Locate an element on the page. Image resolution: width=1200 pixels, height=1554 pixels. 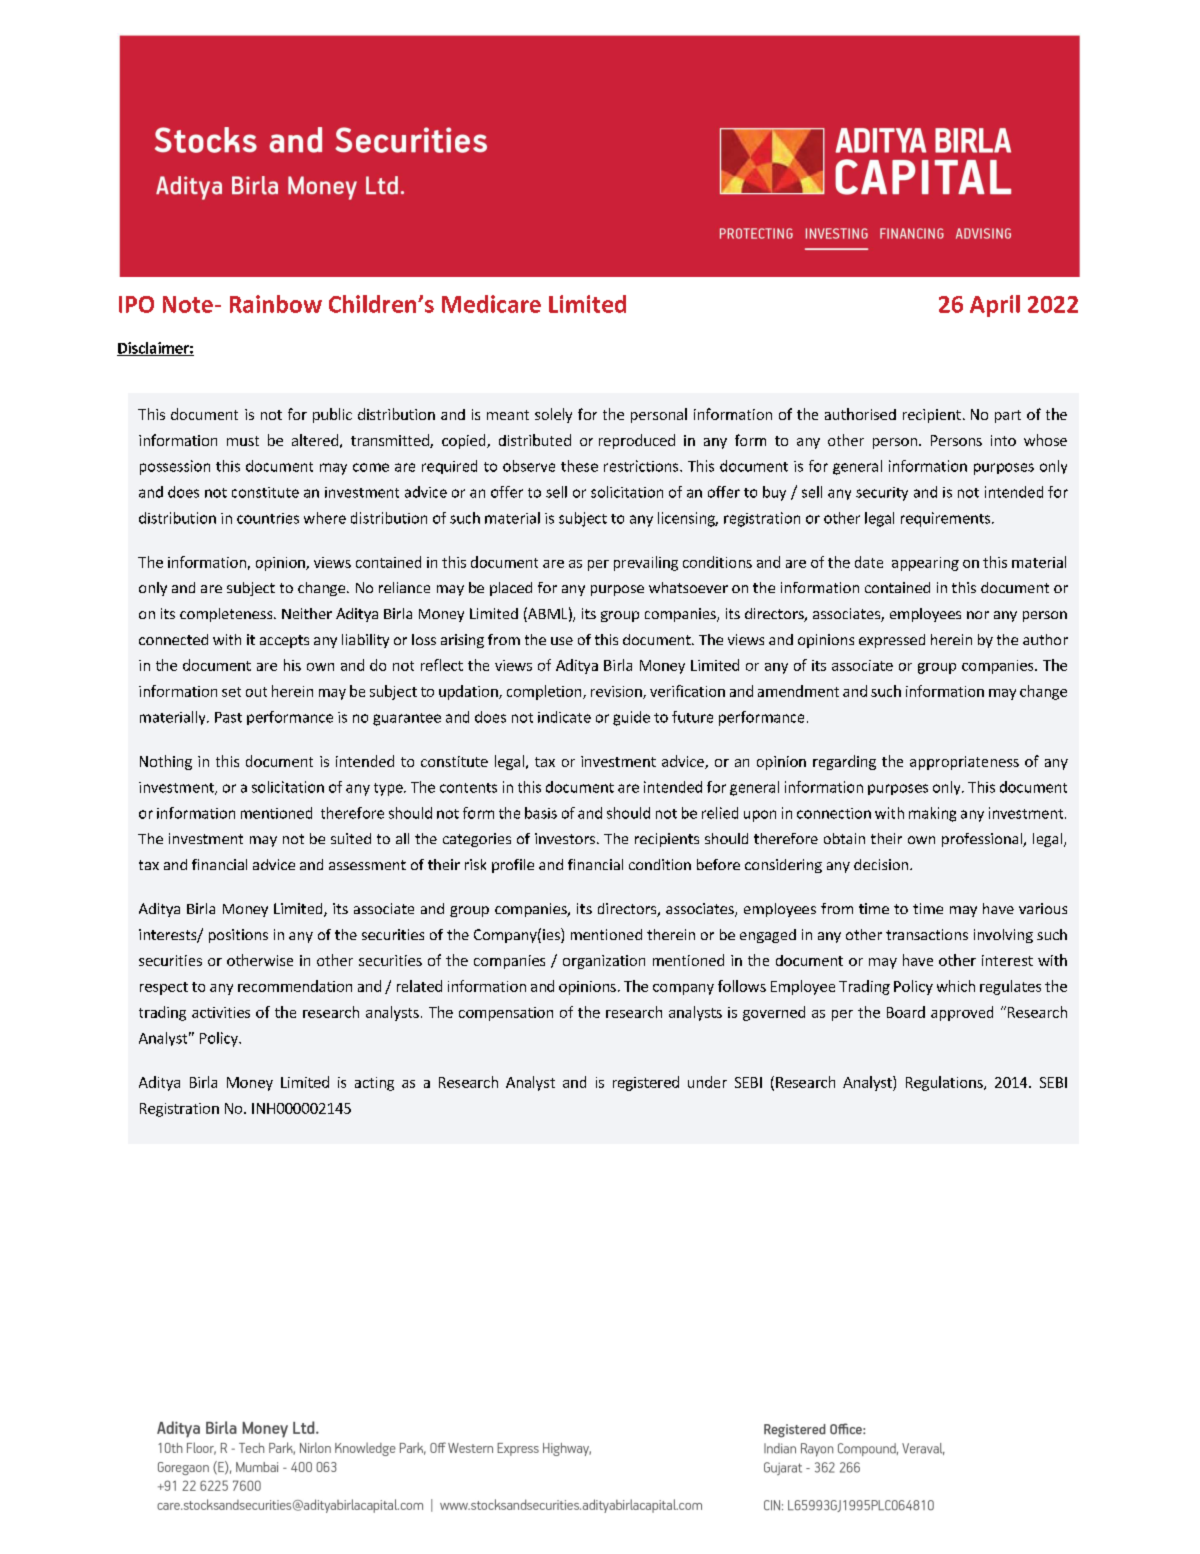
basis is located at coordinates (541, 813).
